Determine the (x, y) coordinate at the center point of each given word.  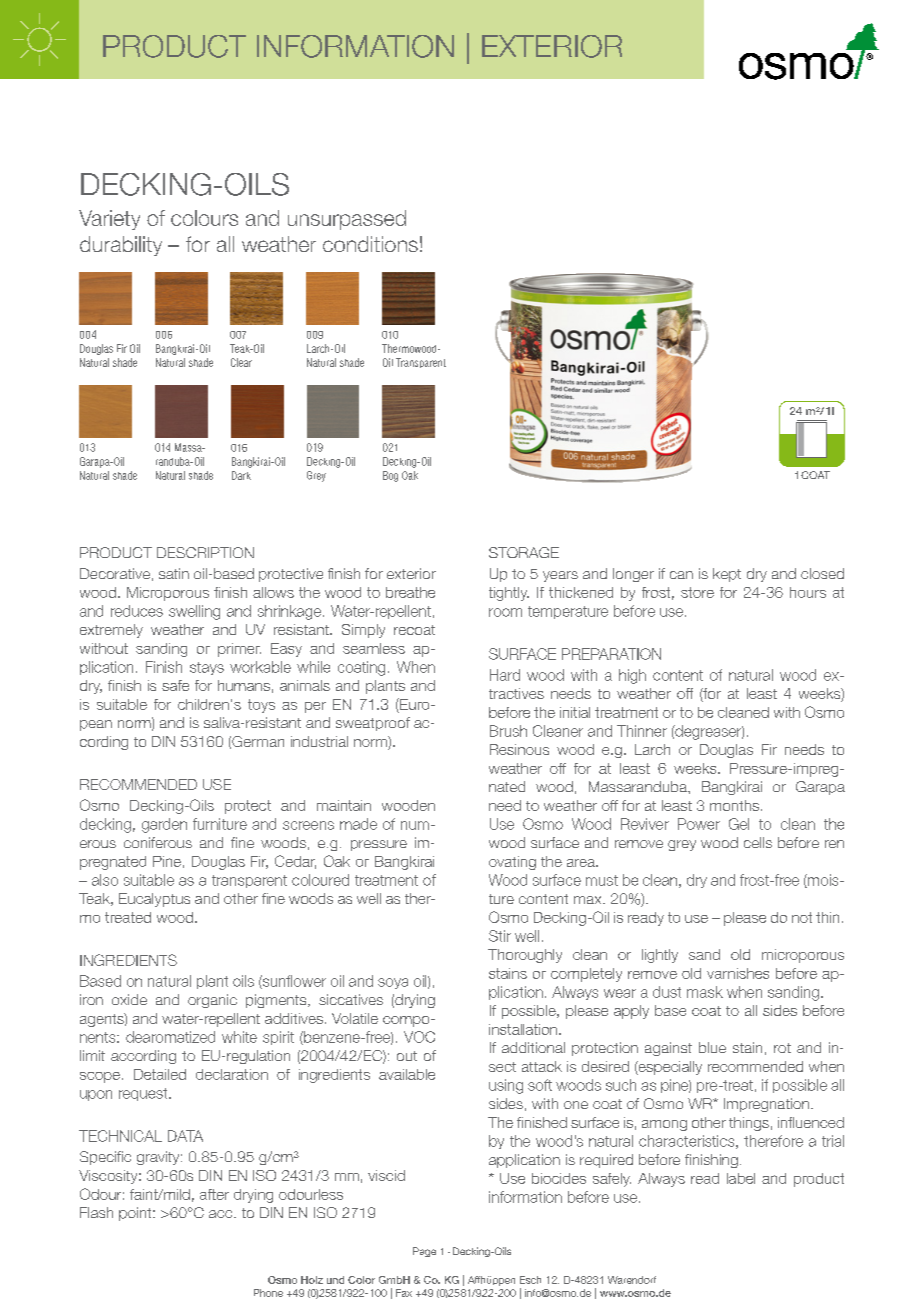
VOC (419, 1037)
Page (424, 1252)
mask (705, 992)
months (736, 805)
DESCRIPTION (205, 552)
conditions (370, 244)
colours (204, 218)
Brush (508, 731)
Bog (390, 476)
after (214, 1194)
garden (164, 825)
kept (727, 575)
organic (212, 1001)
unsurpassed (347, 220)
